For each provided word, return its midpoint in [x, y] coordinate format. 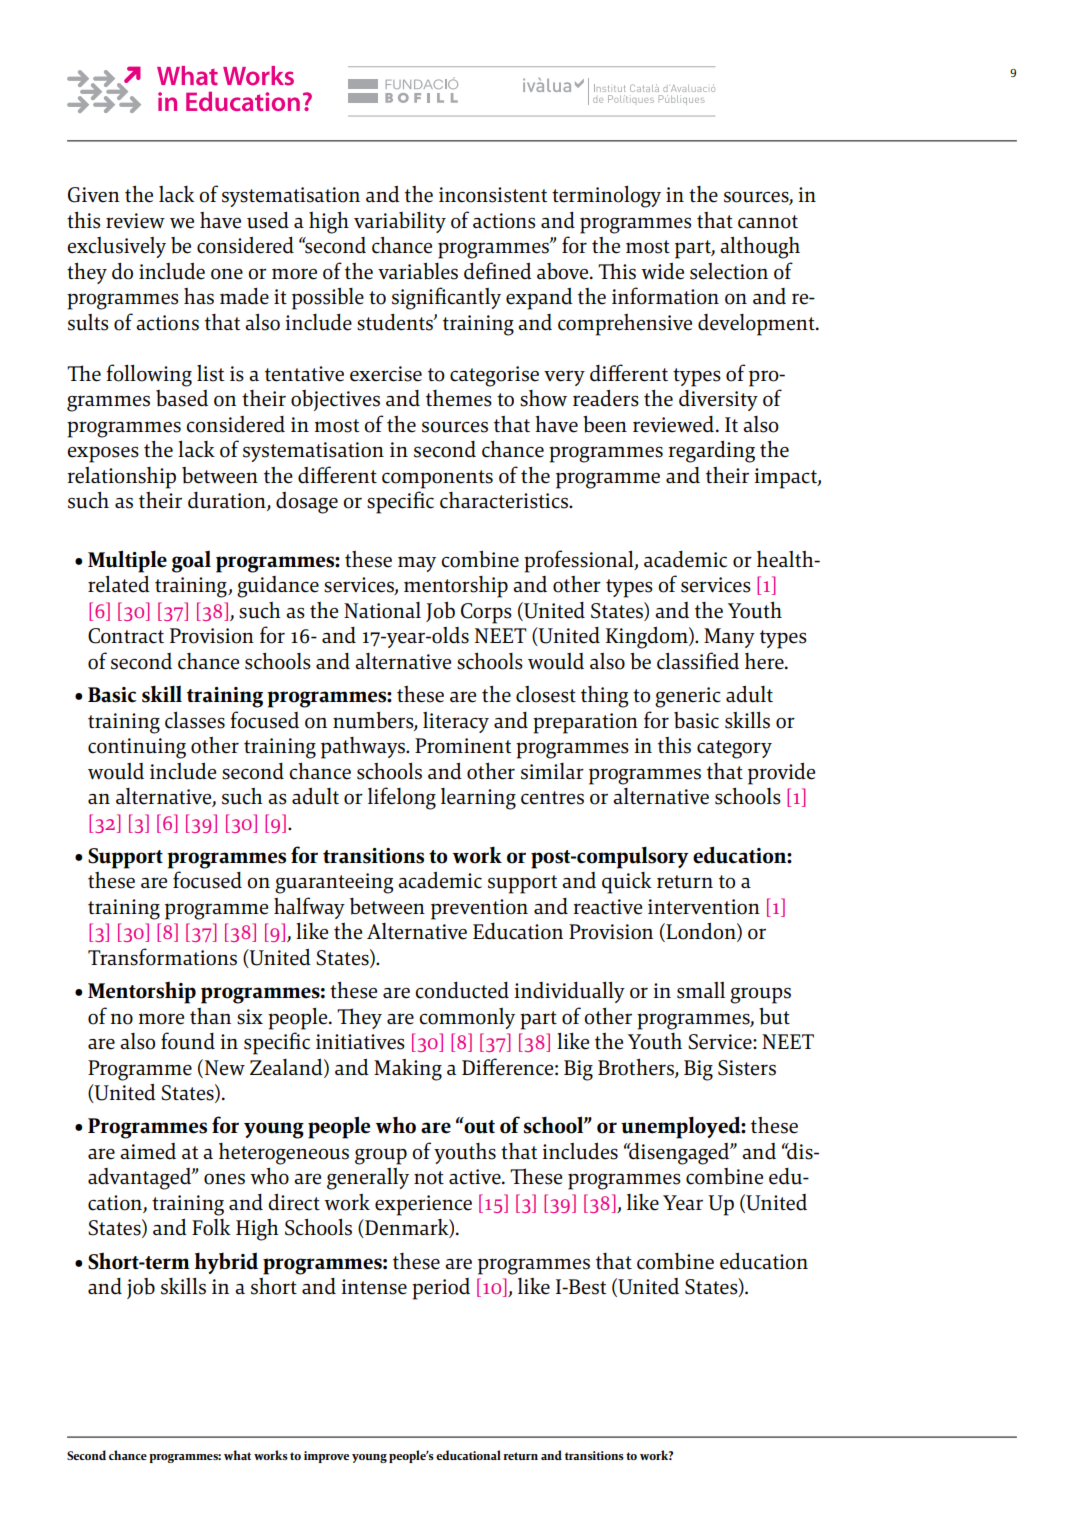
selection [729, 271]
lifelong [402, 798]
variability [400, 222]
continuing [137, 748]
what [237, 1455]
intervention [704, 907]
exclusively [116, 247]
